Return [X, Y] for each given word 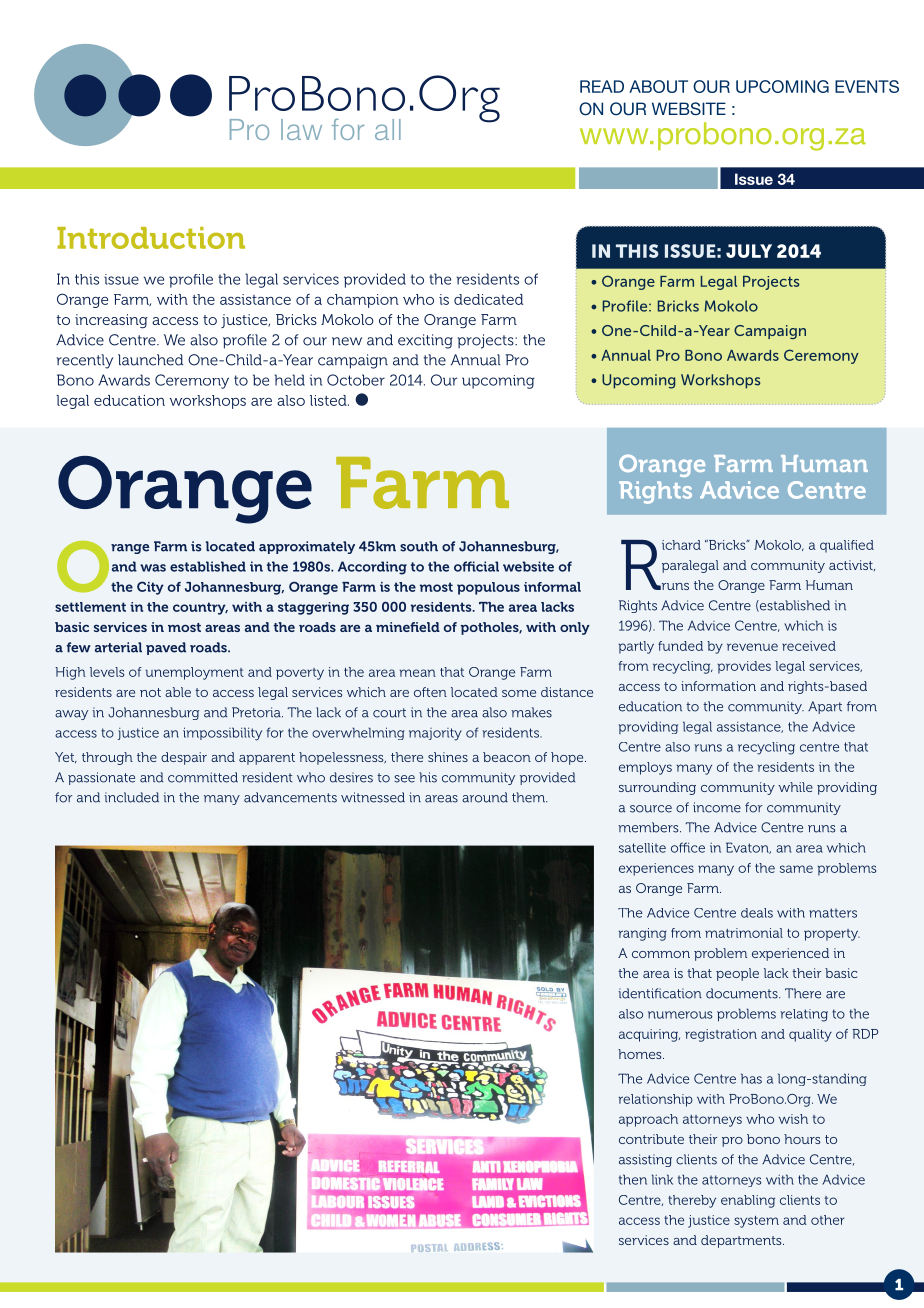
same [796, 869]
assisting [645, 1160]
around [485, 797]
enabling [748, 1201]
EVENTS [867, 86]
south [419, 546]
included [131, 797]
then [633, 1179]
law [301, 129]
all [388, 129]
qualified [847, 546]
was [153, 568]
